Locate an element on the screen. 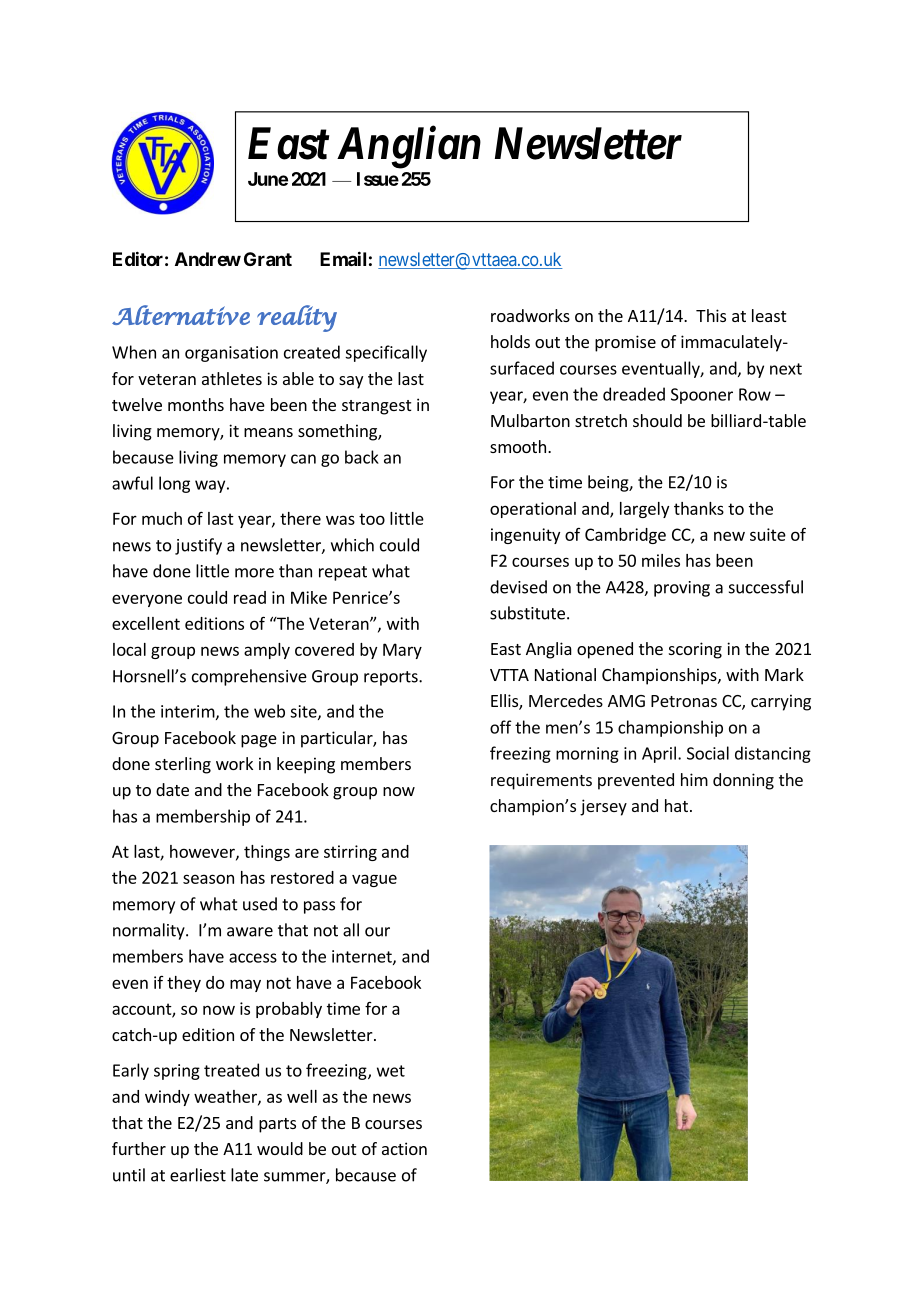 This screenshot has height=1308, width=924. aware is located at coordinates (250, 932).
